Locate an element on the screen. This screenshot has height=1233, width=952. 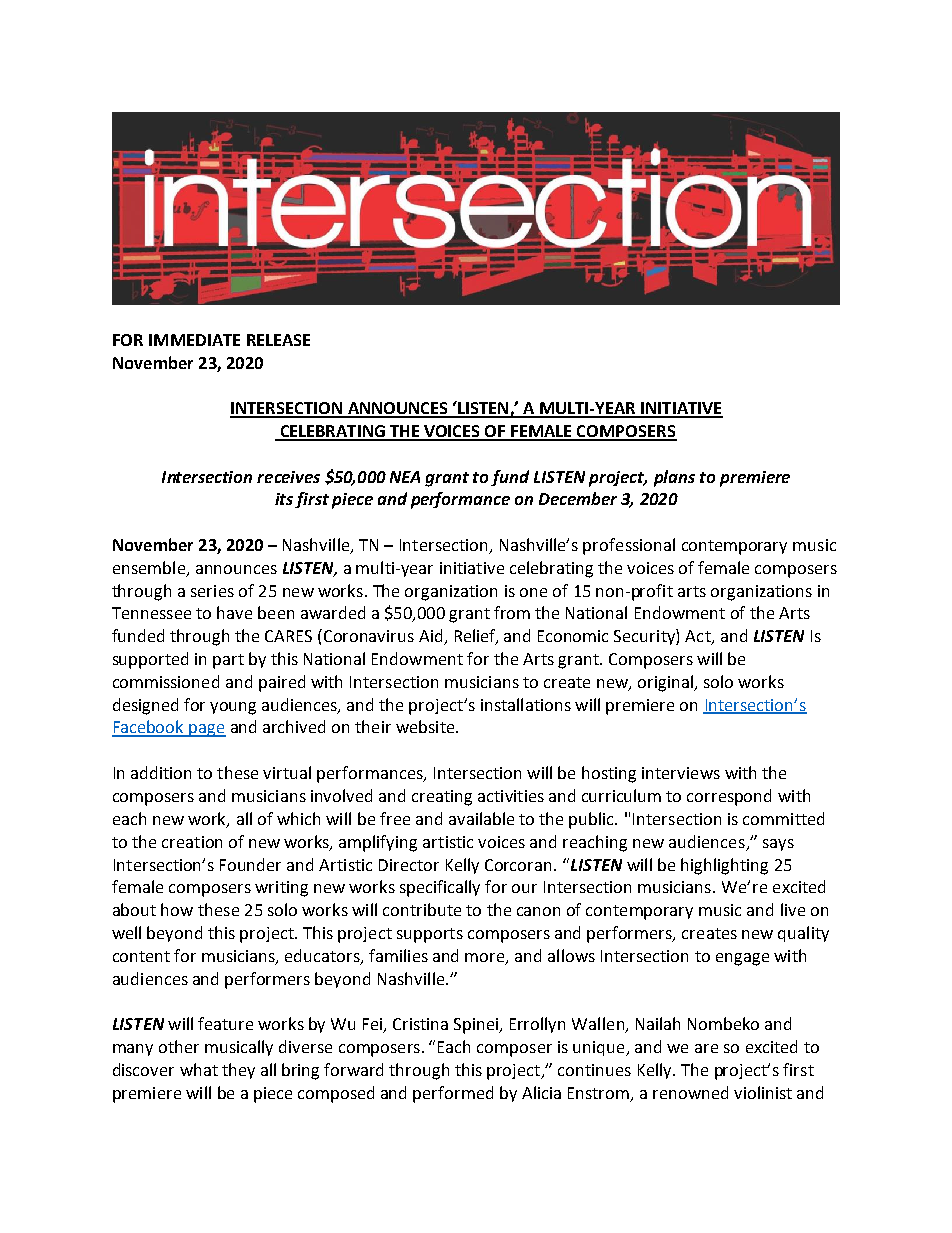
what is located at coordinates (199, 1069).
